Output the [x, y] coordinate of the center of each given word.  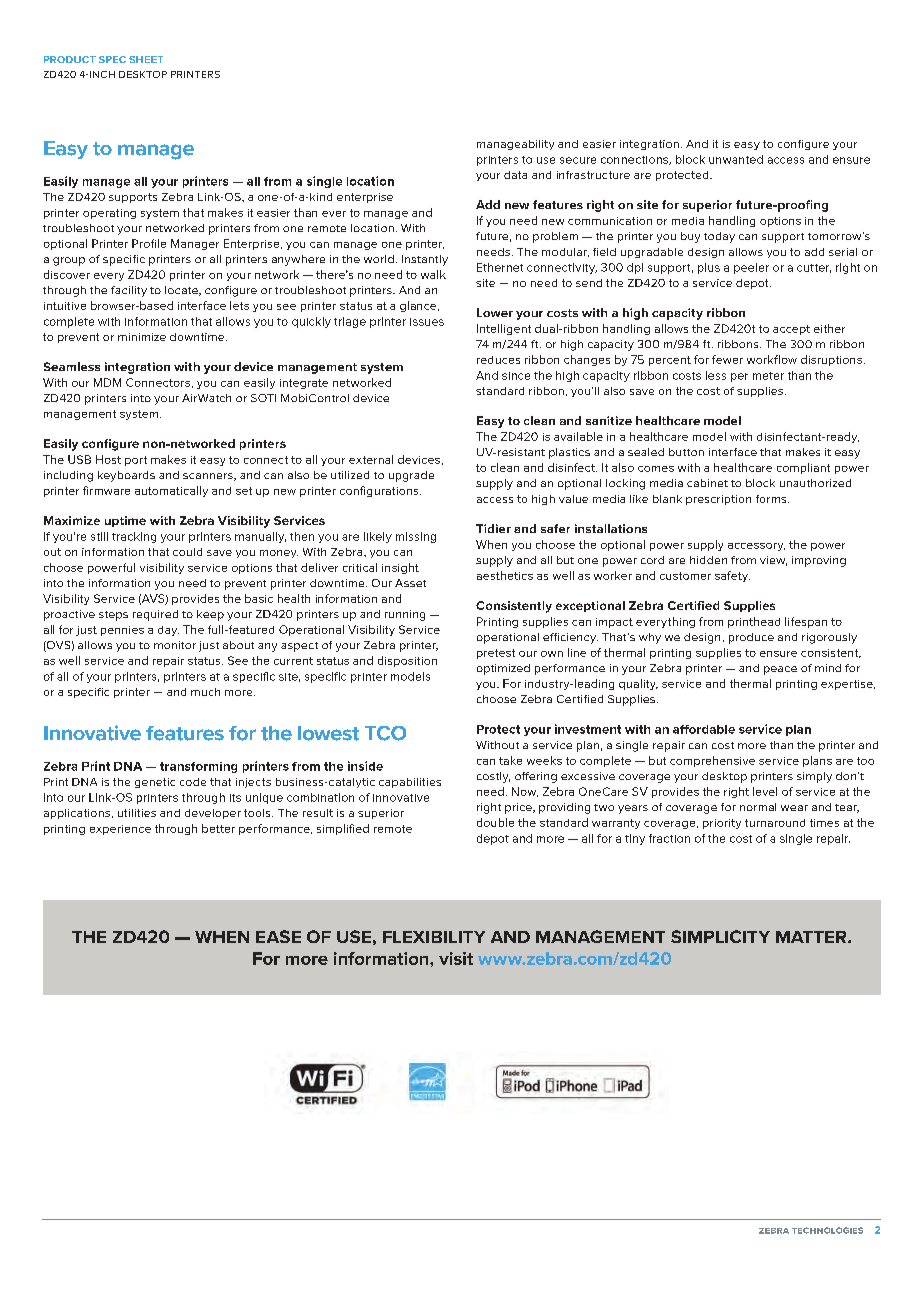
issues [427, 322]
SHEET [146, 59]
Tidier [493, 528]
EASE [278, 936]
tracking [134, 537]
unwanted [736, 159]
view [773, 561]
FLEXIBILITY [434, 937]
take [510, 760]
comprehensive [712, 761]
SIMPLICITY [720, 936]
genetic [155, 783]
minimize [142, 337]
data [515, 175]
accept [791, 330]
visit [456, 958]
